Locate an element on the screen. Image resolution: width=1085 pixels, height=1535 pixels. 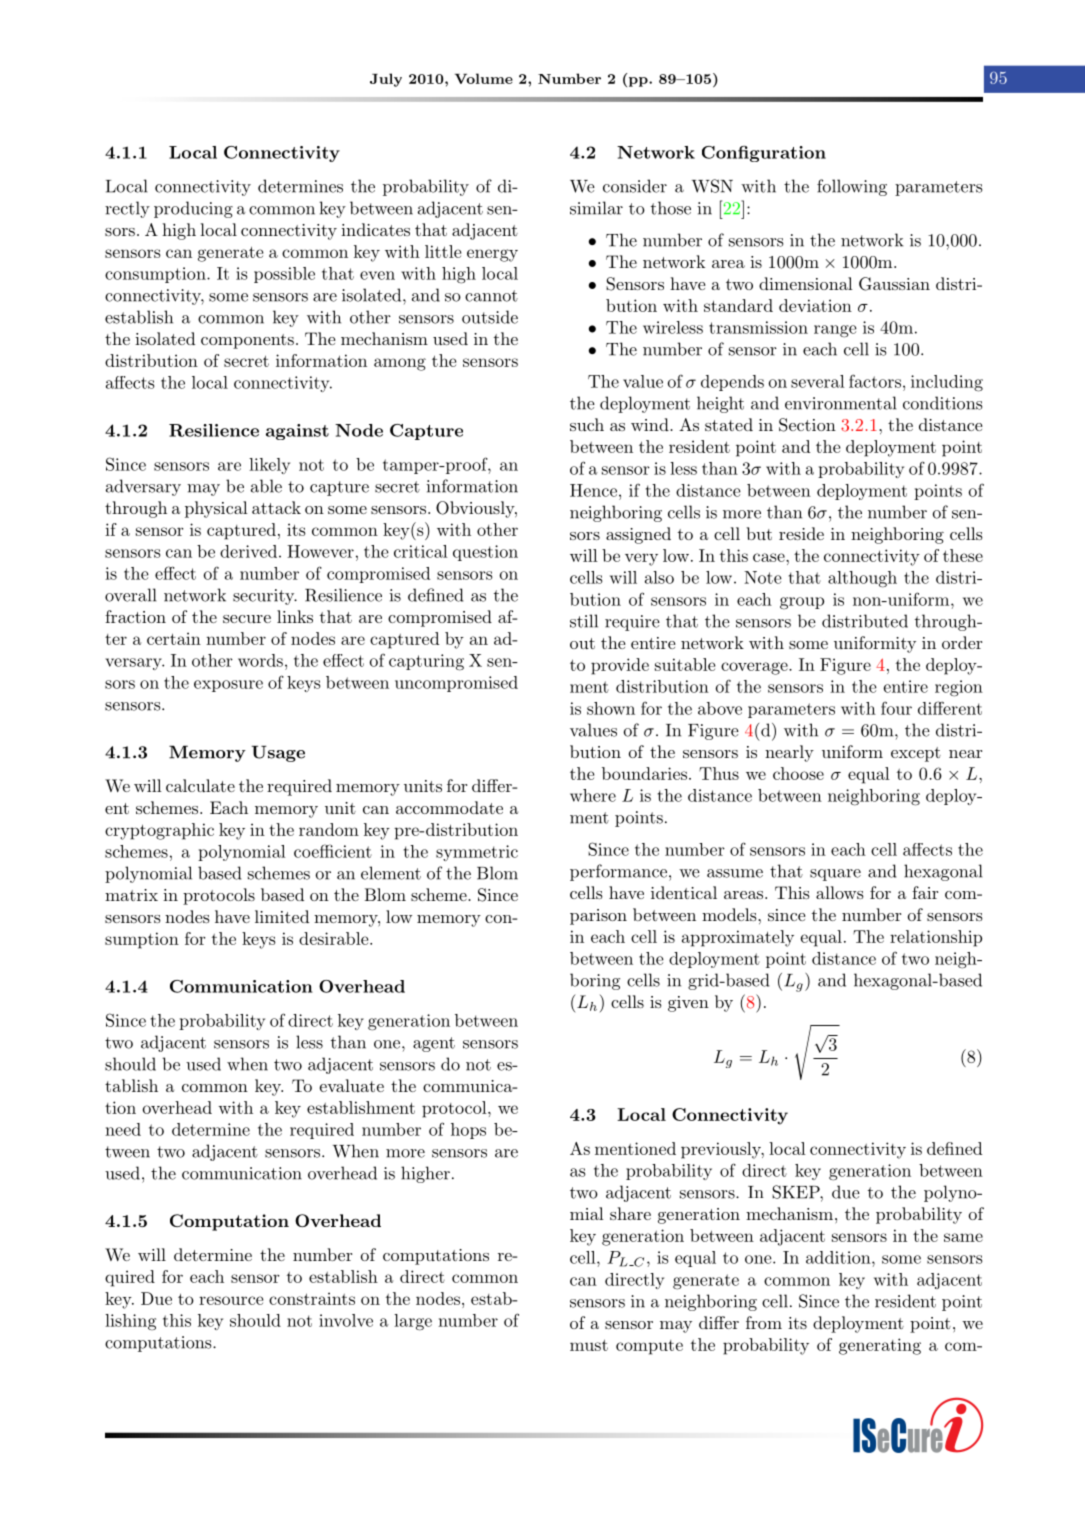
resource is located at coordinates (231, 1300).
